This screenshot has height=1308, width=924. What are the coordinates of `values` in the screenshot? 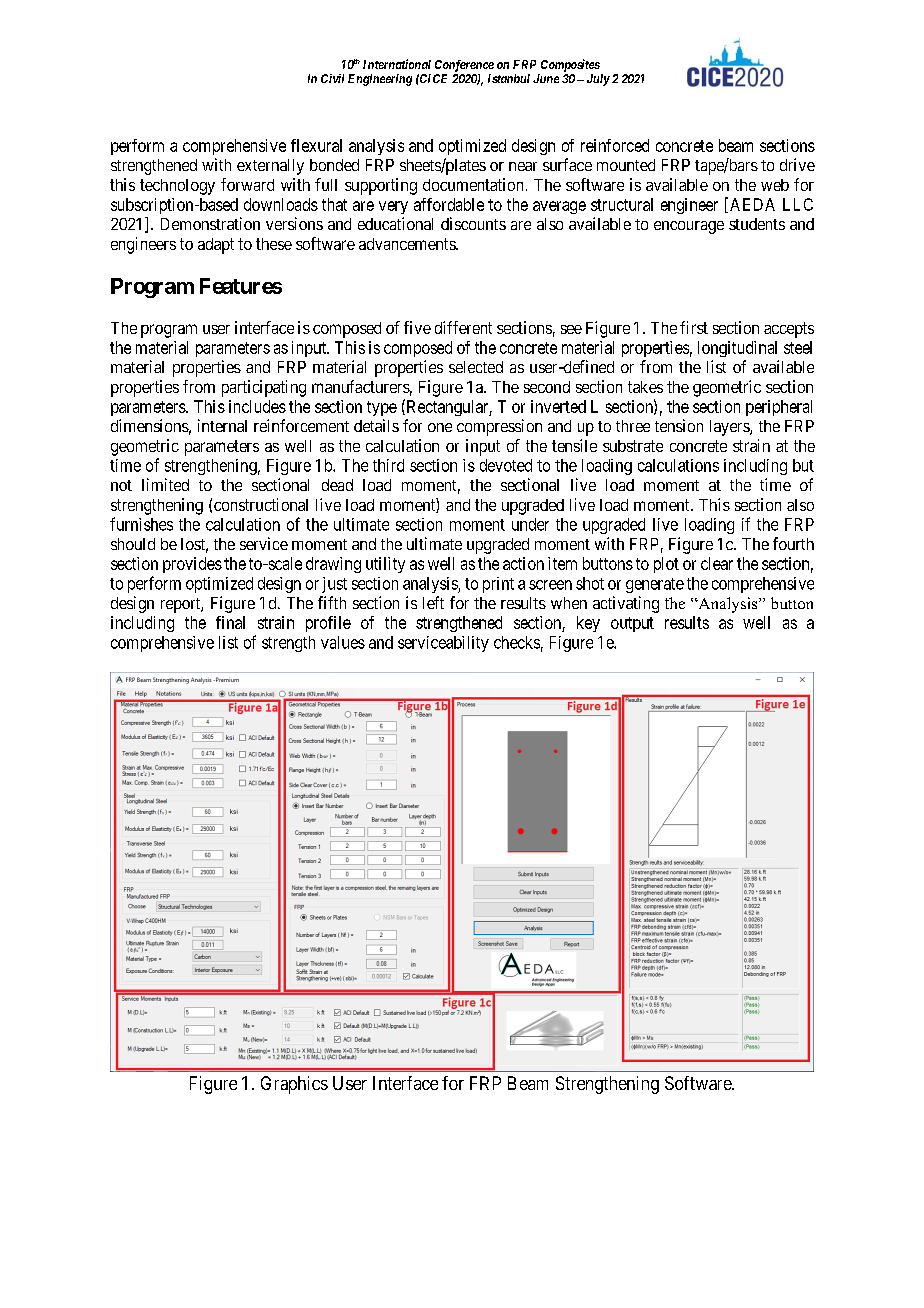 It's located at (343, 642).
